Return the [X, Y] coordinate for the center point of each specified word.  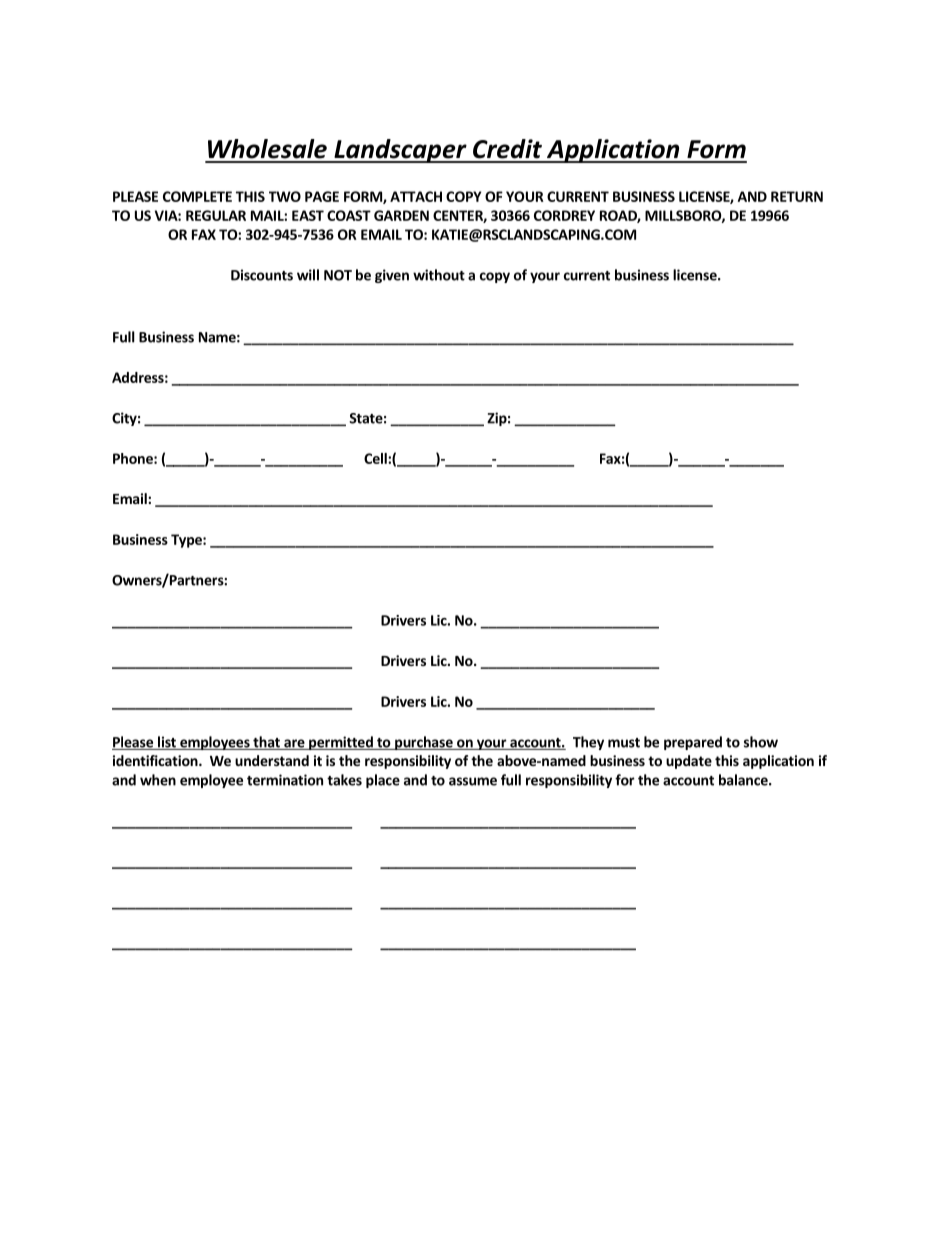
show [761, 742]
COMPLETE [197, 196]
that [266, 743]
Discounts [262, 275]
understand [272, 760]
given [392, 276]
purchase [424, 743]
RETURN [797, 196]
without [439, 275]
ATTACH [416, 196]
